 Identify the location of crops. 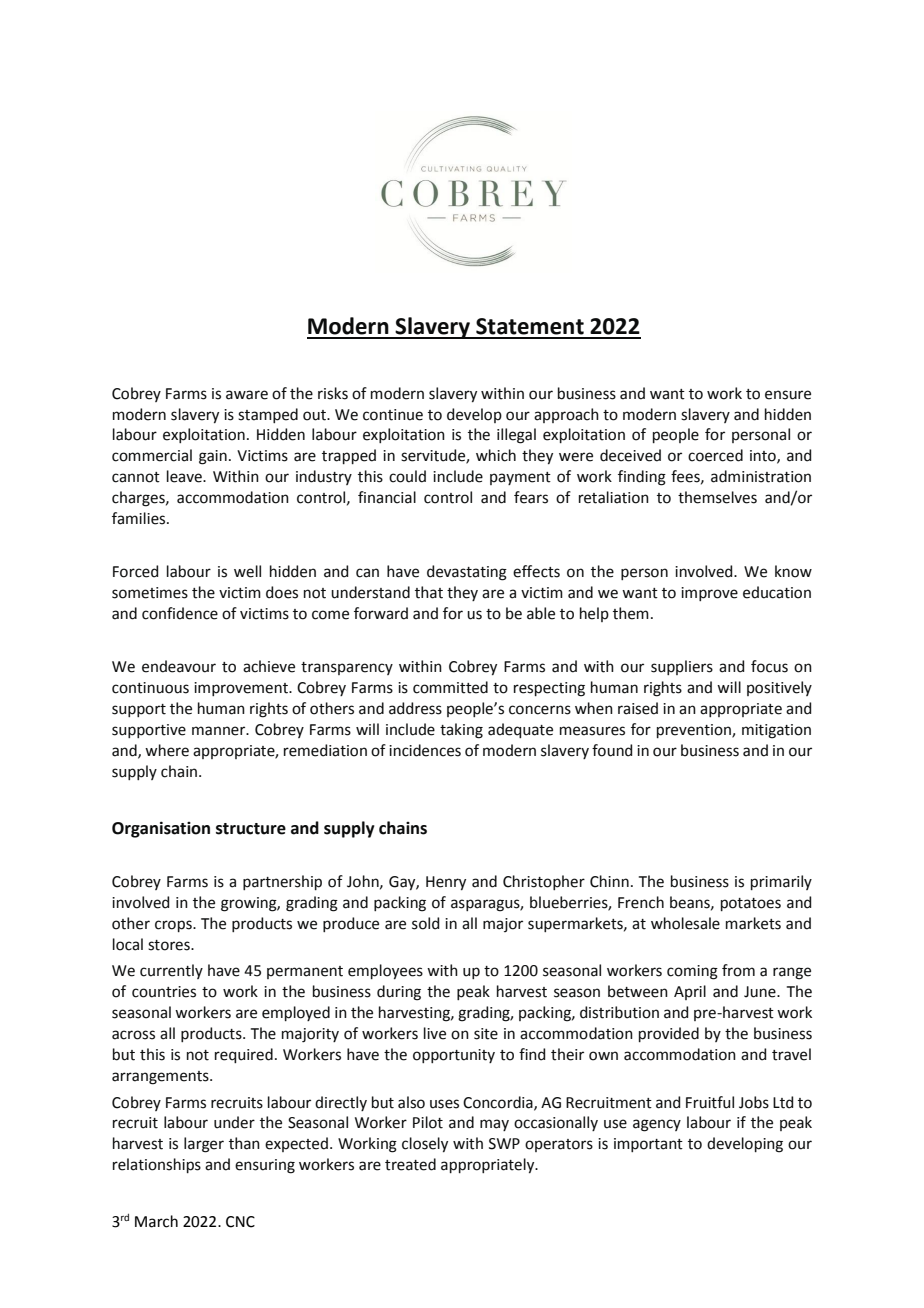
(174, 926).
